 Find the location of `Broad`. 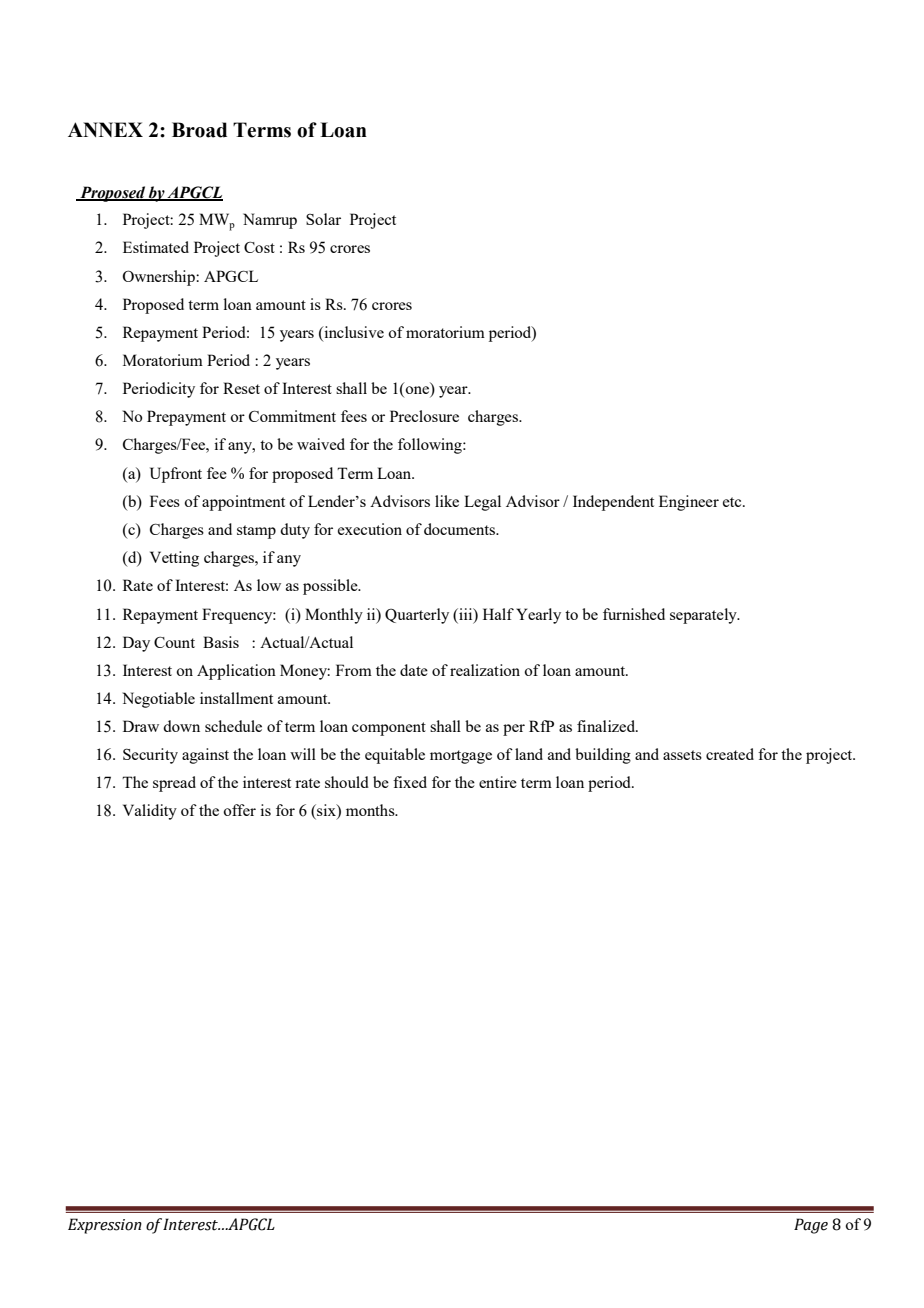

Broad is located at coordinates (199, 130).
